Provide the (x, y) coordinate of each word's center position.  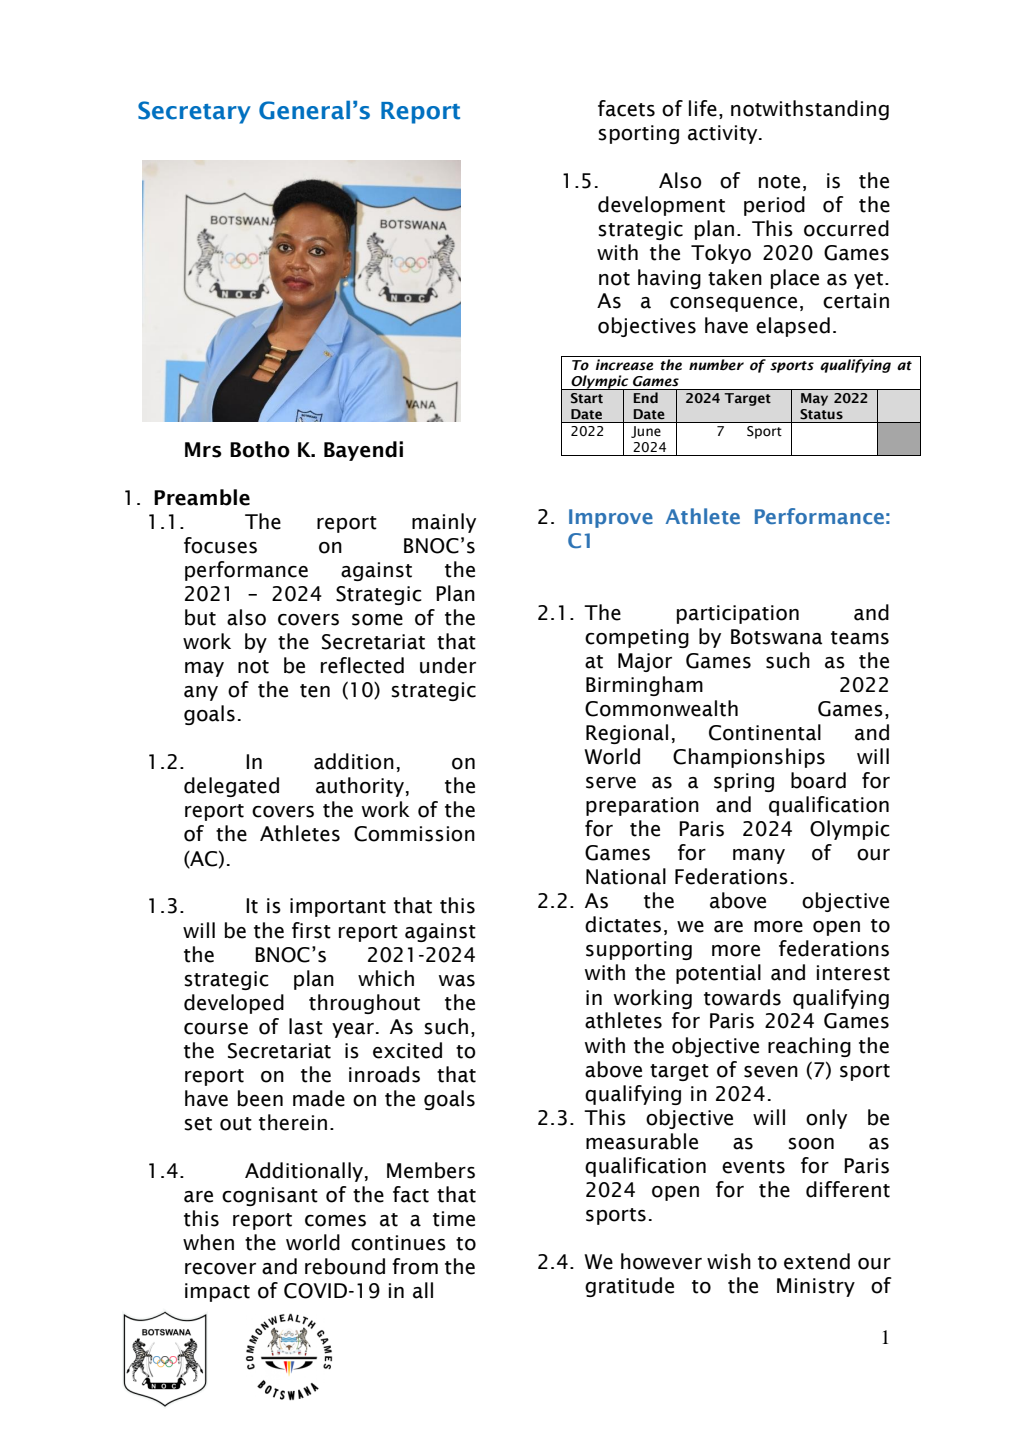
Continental (765, 732)
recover (220, 1269)
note (779, 182)
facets (626, 108)
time (454, 1219)
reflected (362, 665)
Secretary (194, 112)
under (448, 665)
